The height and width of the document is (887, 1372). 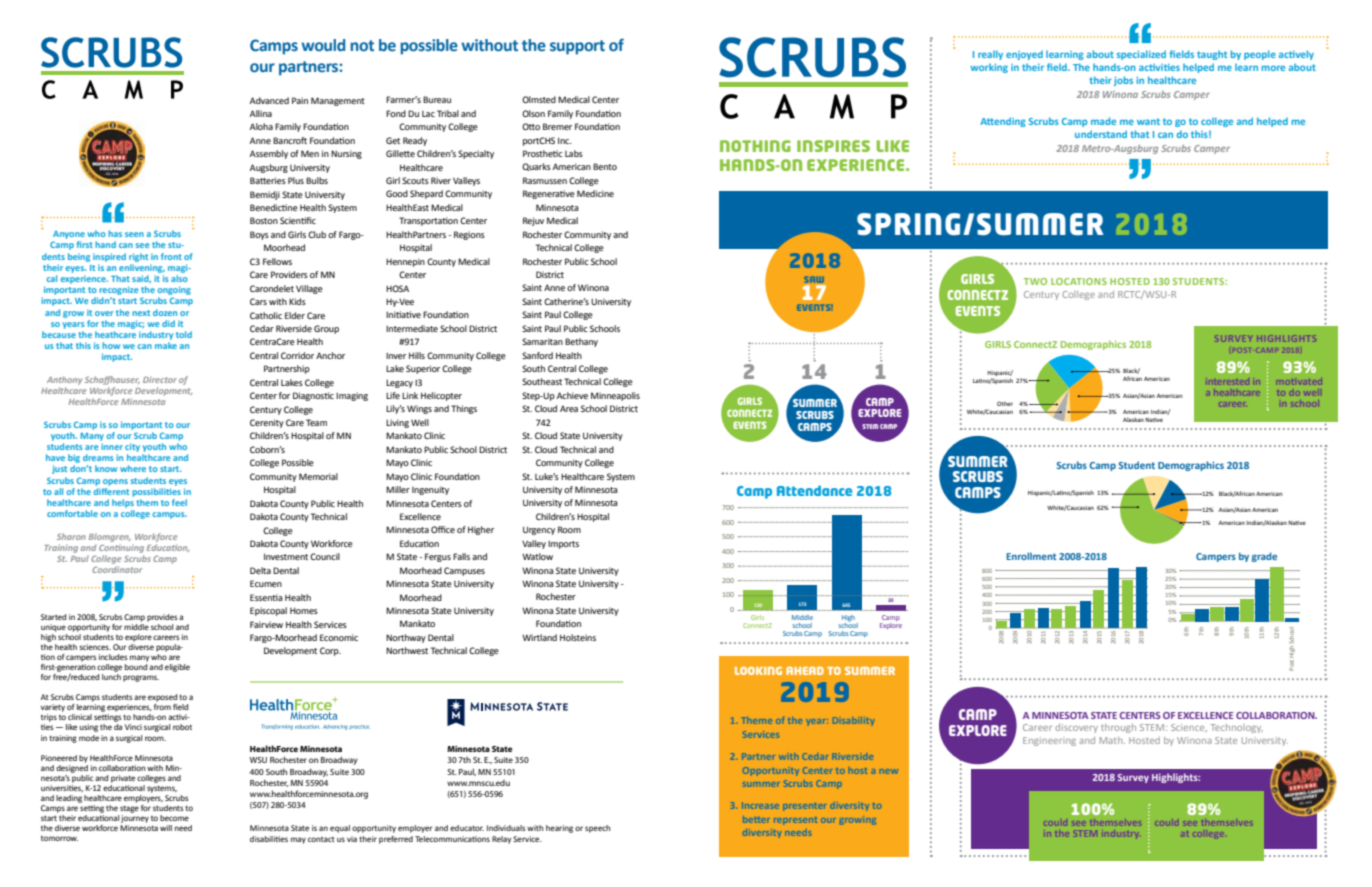 What do you see at coordinates (1031, 556) in the document?
I see `Enrollment` at bounding box center [1031, 556].
